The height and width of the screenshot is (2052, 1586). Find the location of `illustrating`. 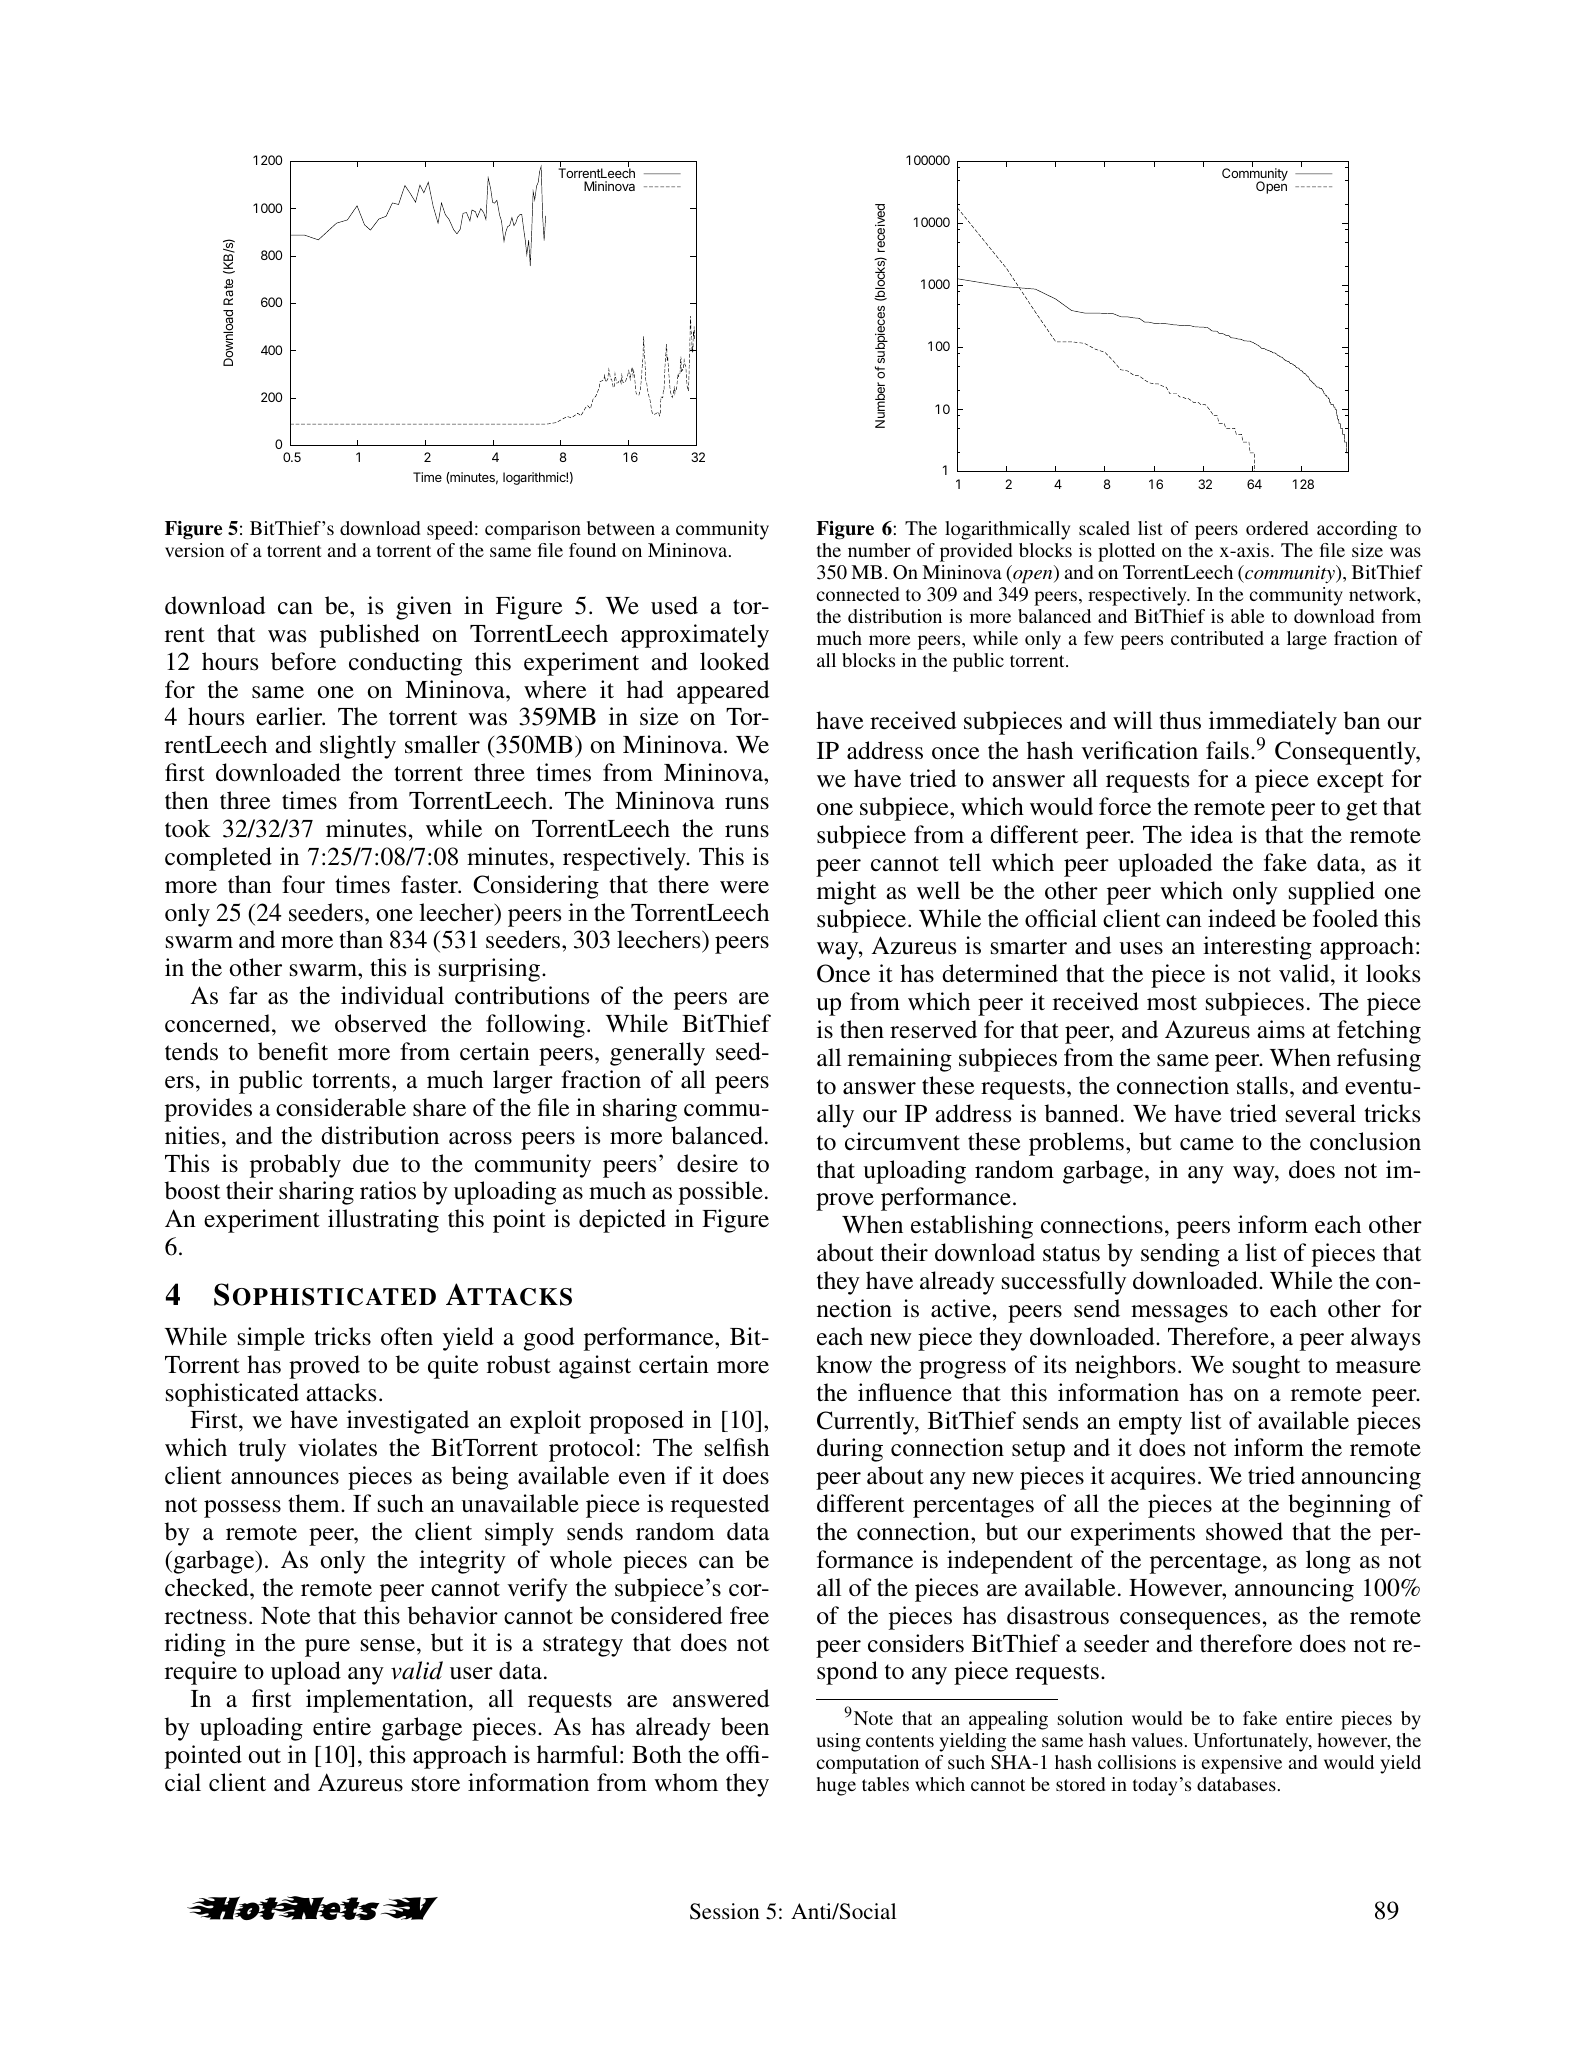

illustrating is located at coordinates (383, 1221).
